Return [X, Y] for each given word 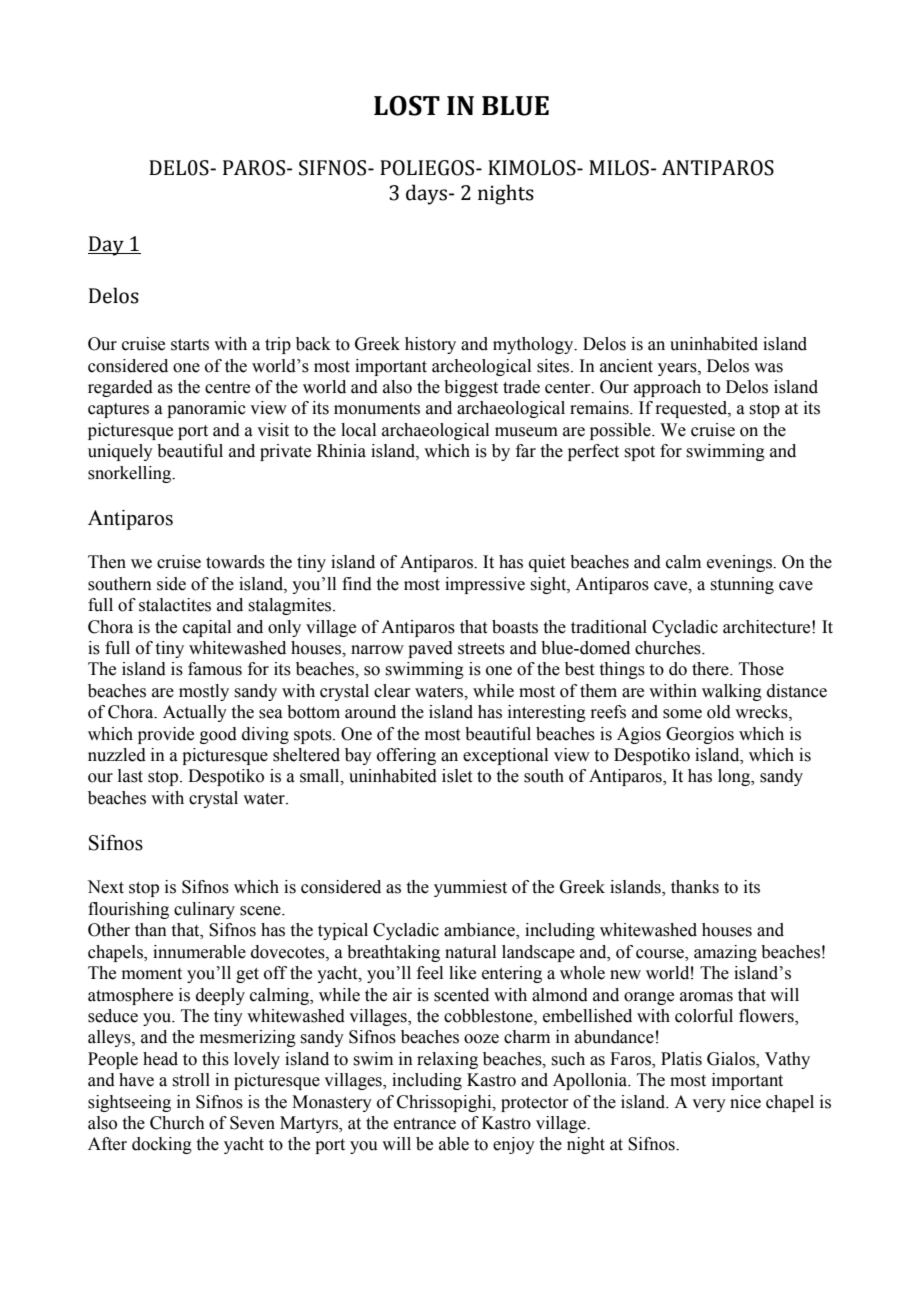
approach [667, 388]
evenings [740, 563]
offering [406, 756]
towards [235, 562]
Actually [195, 713]
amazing [725, 953]
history [430, 345]
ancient [626, 366]
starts [190, 345]
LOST [407, 105]
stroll [191, 1080]
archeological [481, 367]
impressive [485, 585]
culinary [204, 910]
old [719, 712]
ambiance [480, 931]
